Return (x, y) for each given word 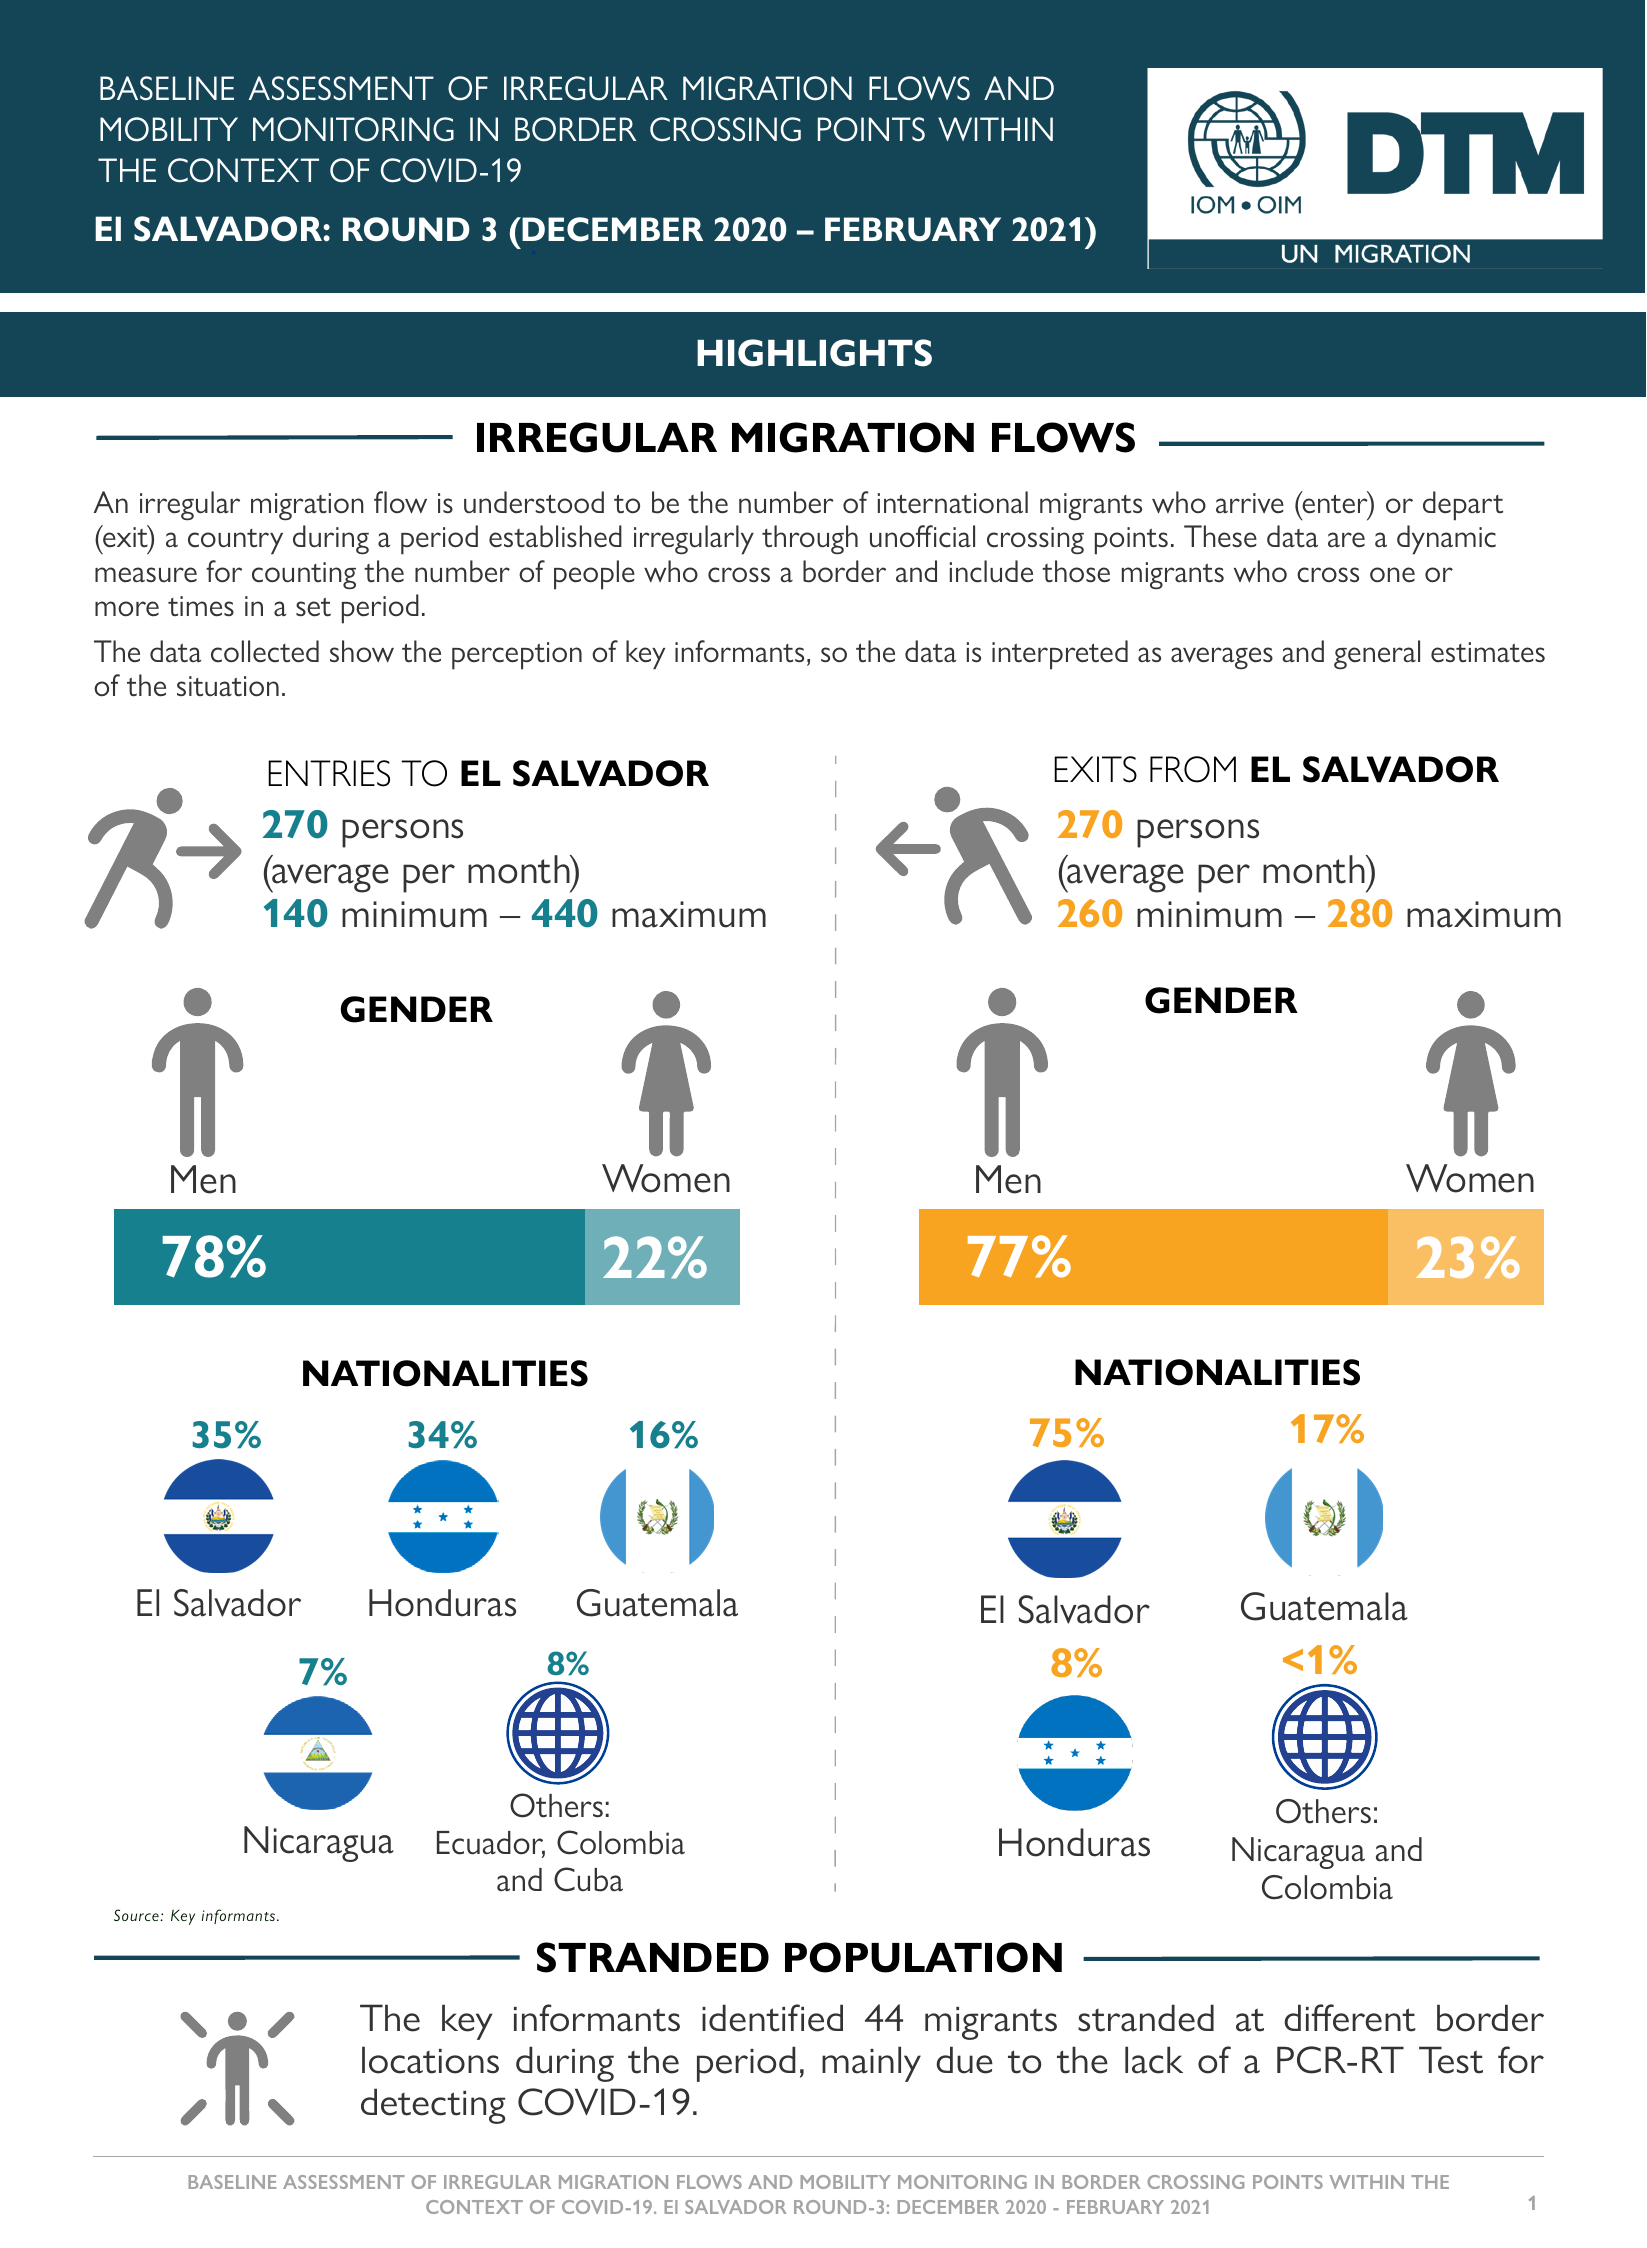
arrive (1250, 503)
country (235, 542)
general (1377, 655)
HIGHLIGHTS (814, 353)
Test (1451, 2060)
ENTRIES (329, 773)
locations (430, 2060)
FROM (1193, 769)
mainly (871, 2064)
